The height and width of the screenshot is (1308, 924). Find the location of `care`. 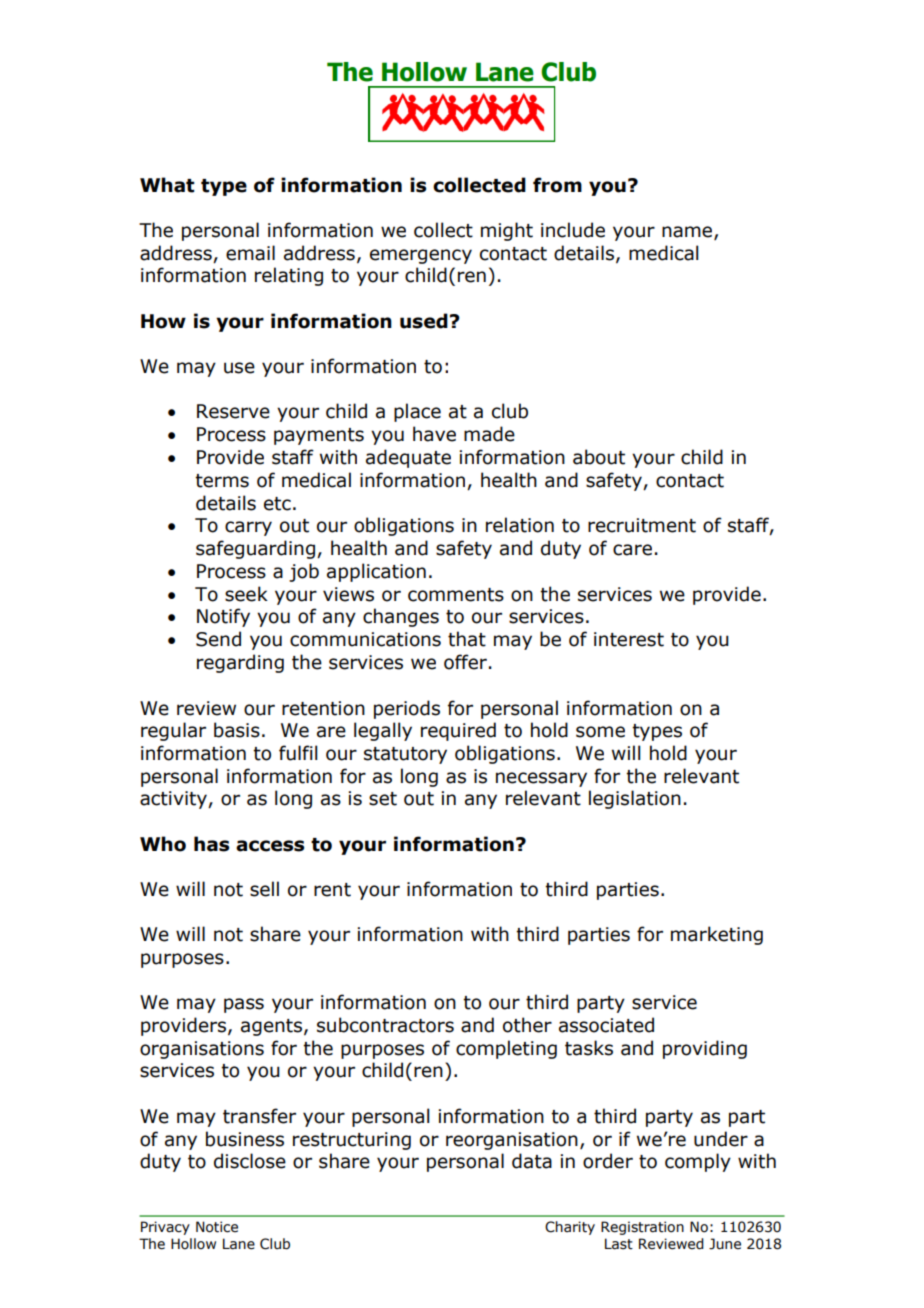

care is located at coordinates (632, 550).
